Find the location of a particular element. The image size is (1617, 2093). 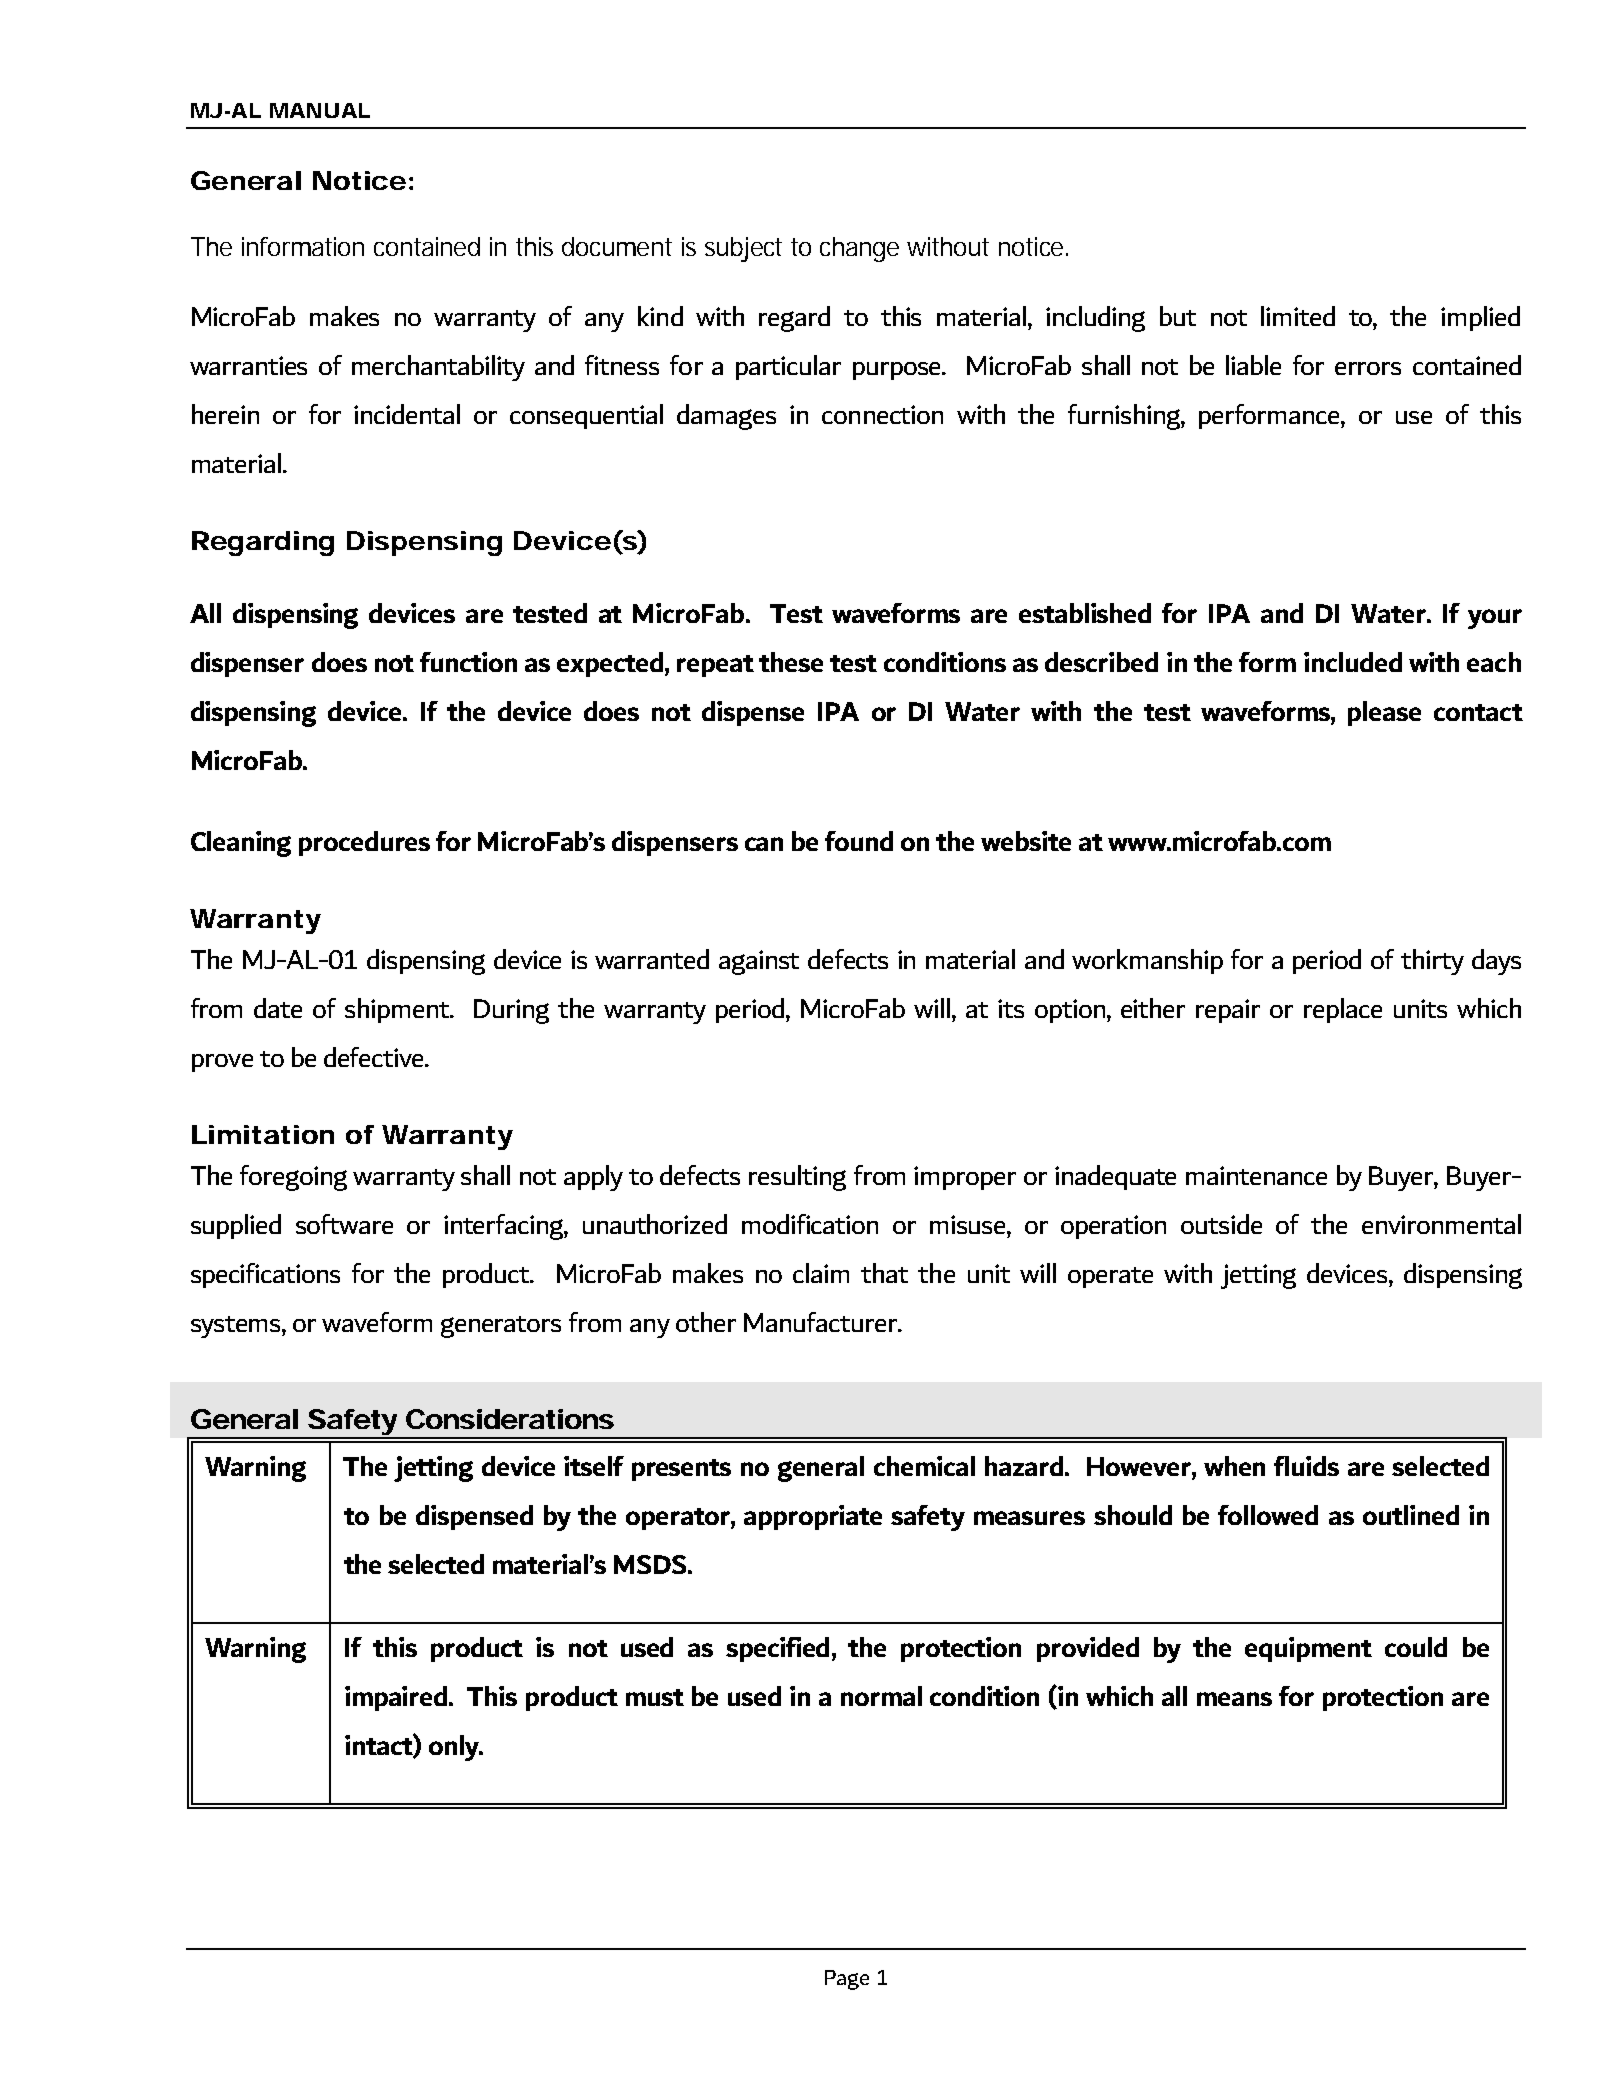

MANUAL is located at coordinates (320, 110).
